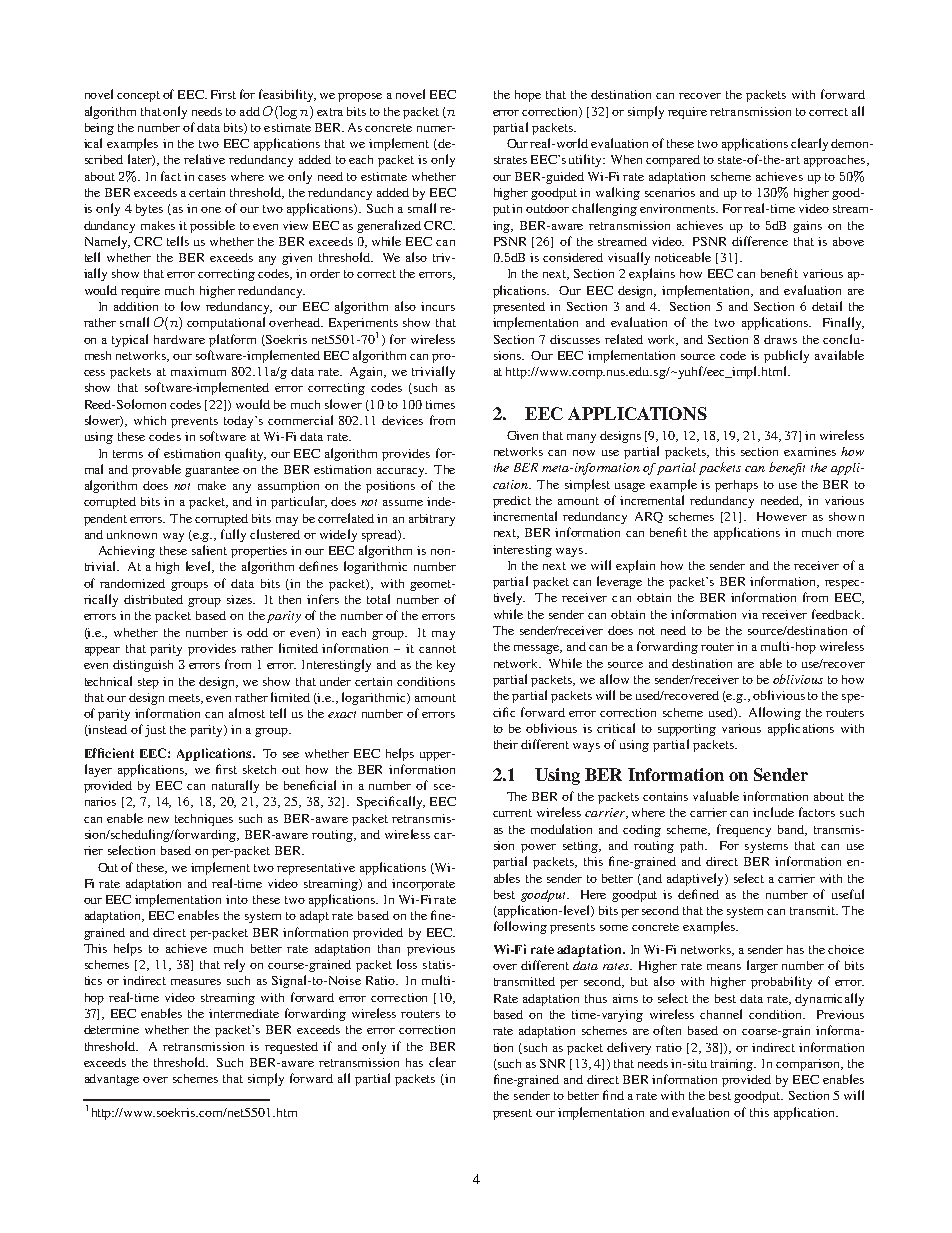 The image size is (952, 1233). What do you see at coordinates (204, 159) in the image?
I see `relative` at bounding box center [204, 159].
